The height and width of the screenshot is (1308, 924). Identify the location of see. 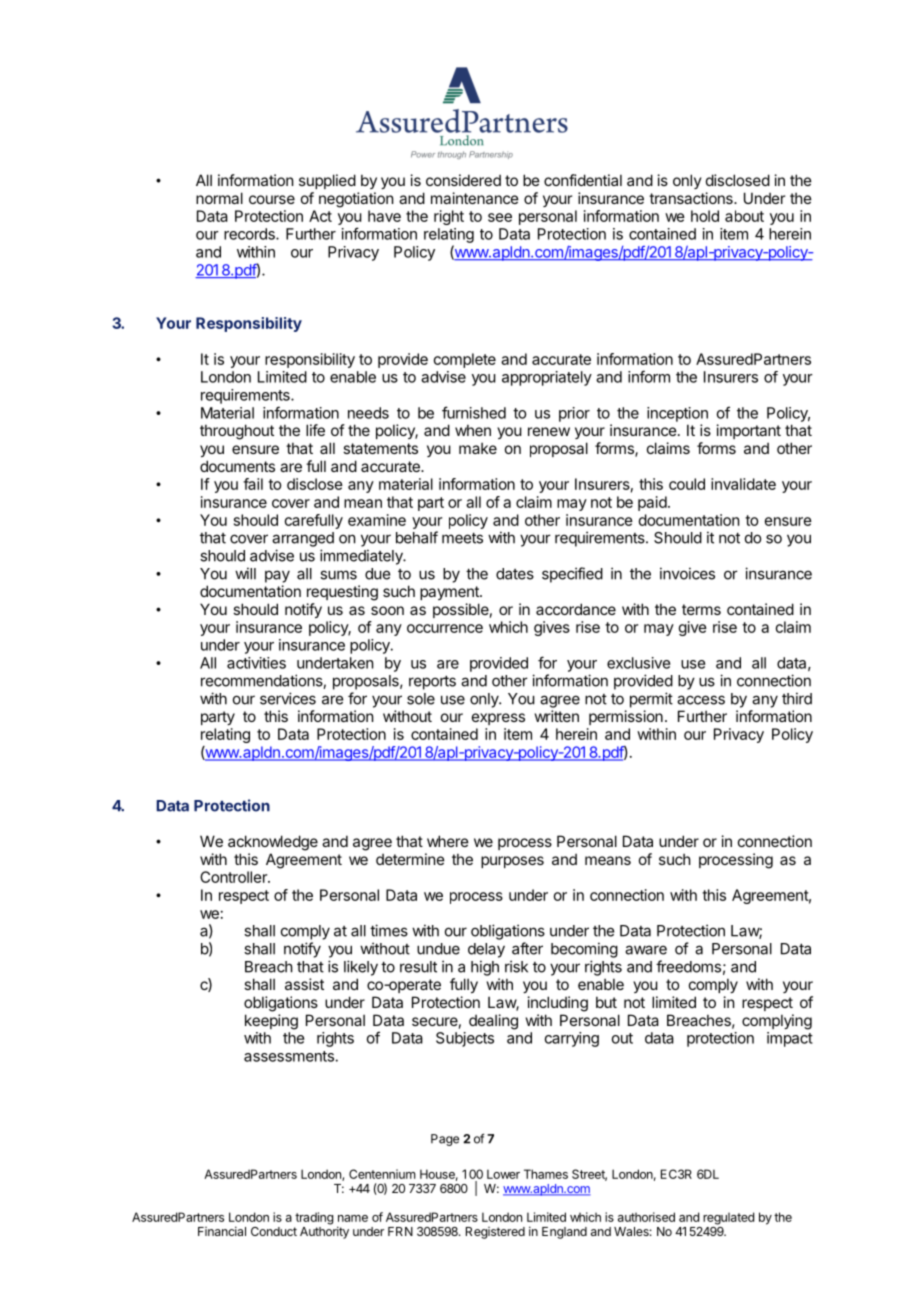
(500, 217).
